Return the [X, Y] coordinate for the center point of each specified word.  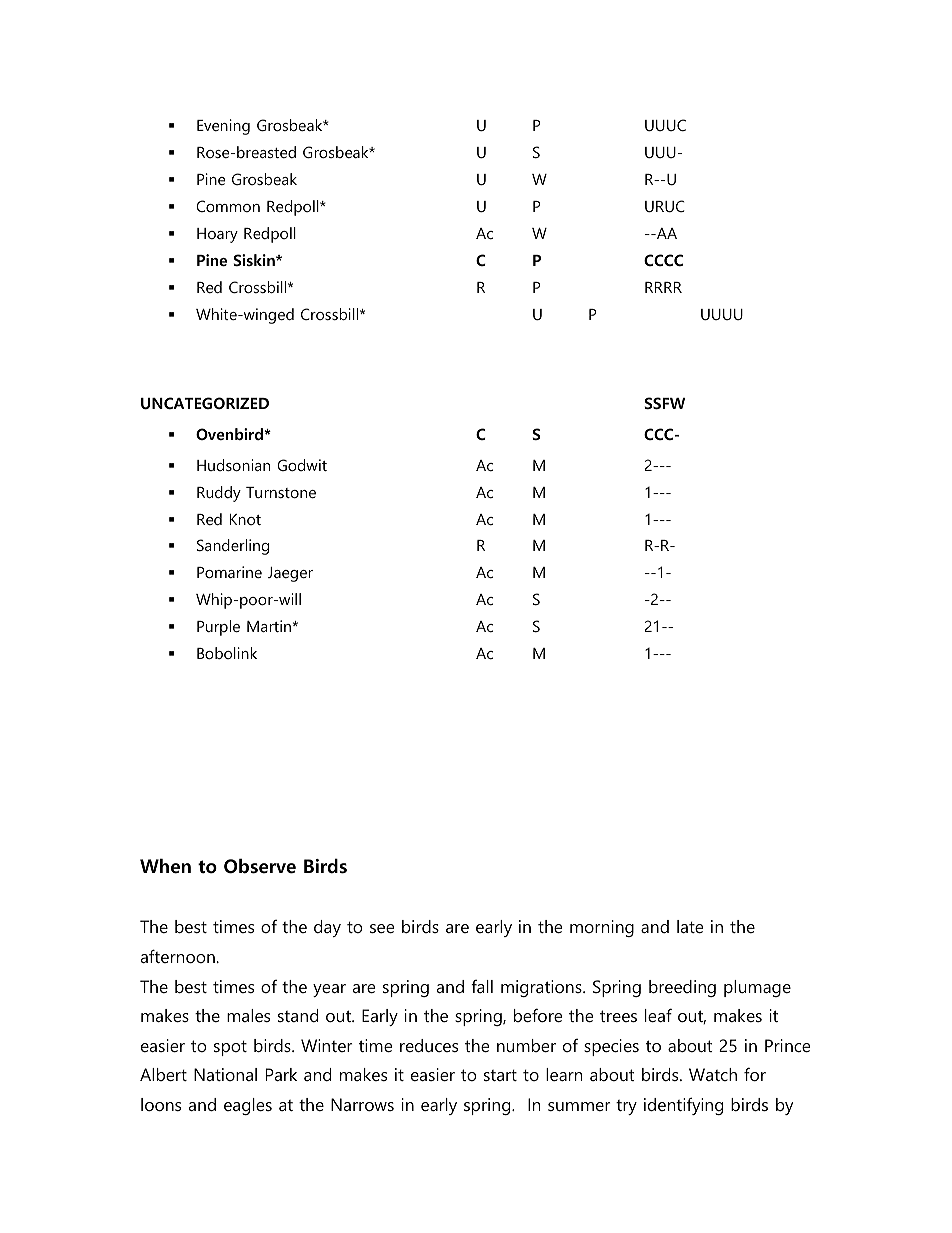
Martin [269, 626]
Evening [223, 127]
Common [228, 206]
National [225, 1074]
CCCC [663, 260]
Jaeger [290, 574]
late [690, 926]
